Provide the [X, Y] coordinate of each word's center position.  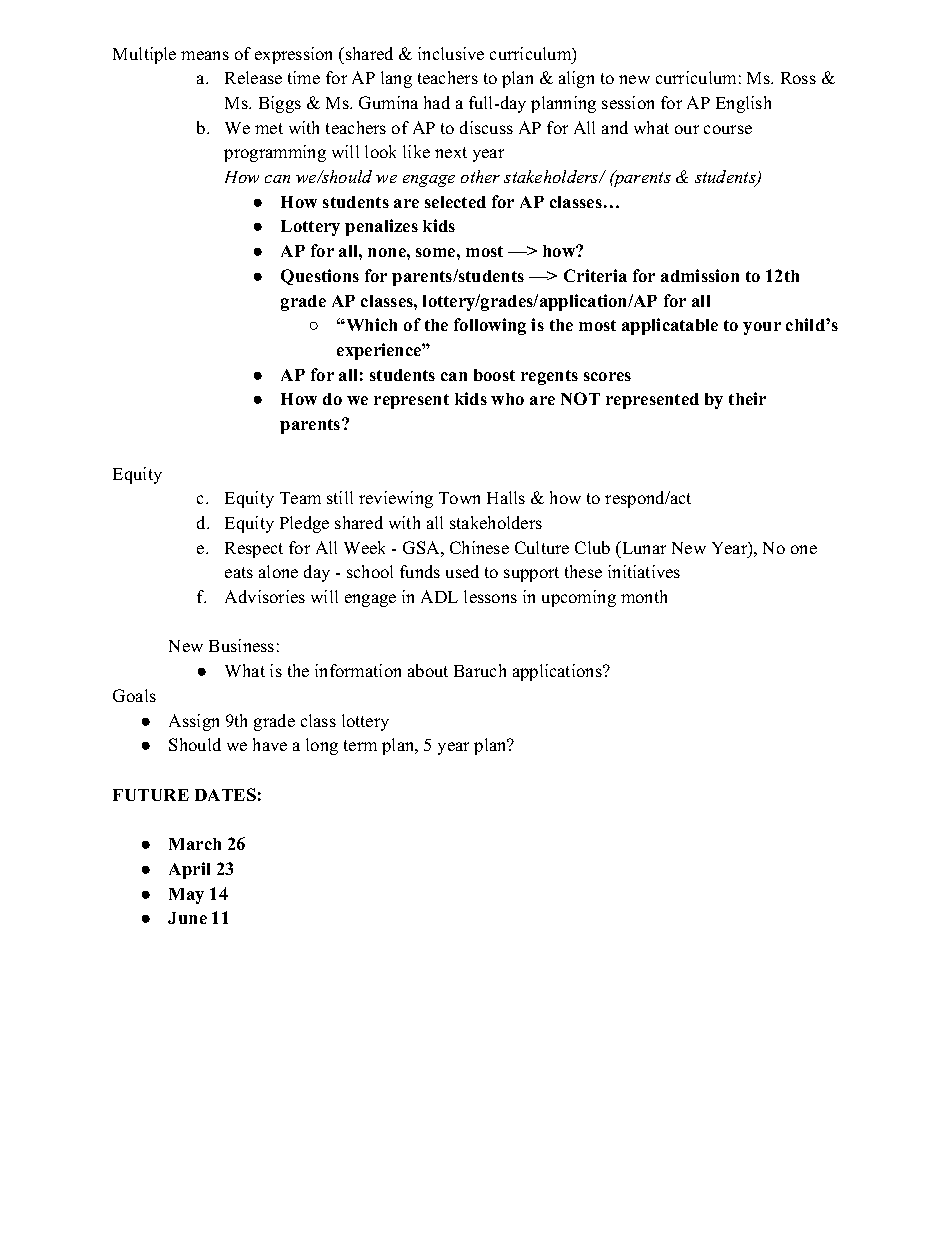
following [490, 326]
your [762, 328]
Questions [320, 277]
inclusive [451, 53]
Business [241, 645]
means [205, 55]
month [644, 596]
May [186, 896]
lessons [490, 596]
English [743, 104]
